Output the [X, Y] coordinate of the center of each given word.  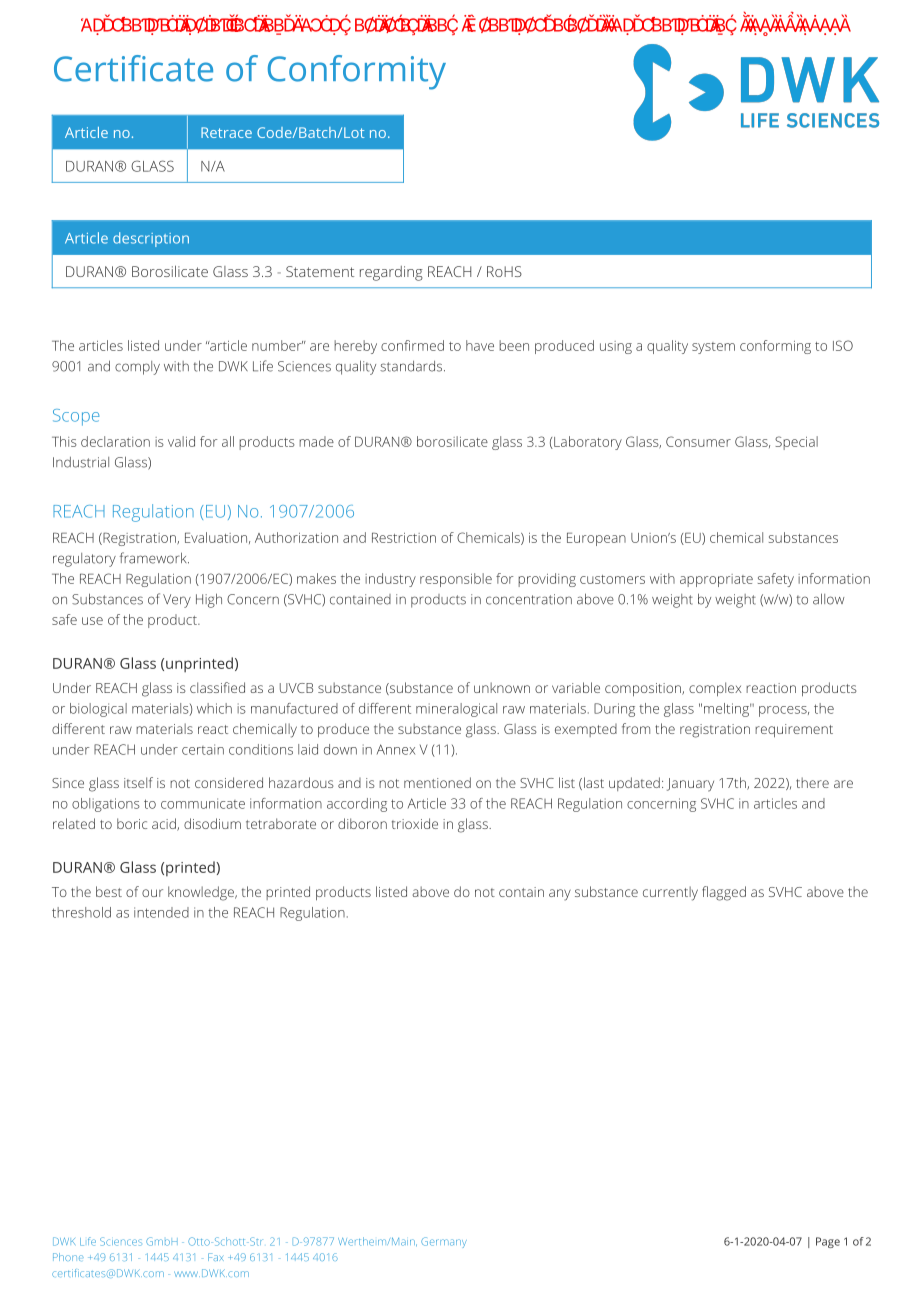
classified [217, 687]
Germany [444, 1242]
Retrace [226, 132]
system [713, 348]
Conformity [357, 72]
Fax [216, 1257]
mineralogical [456, 710]
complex [715, 689]
